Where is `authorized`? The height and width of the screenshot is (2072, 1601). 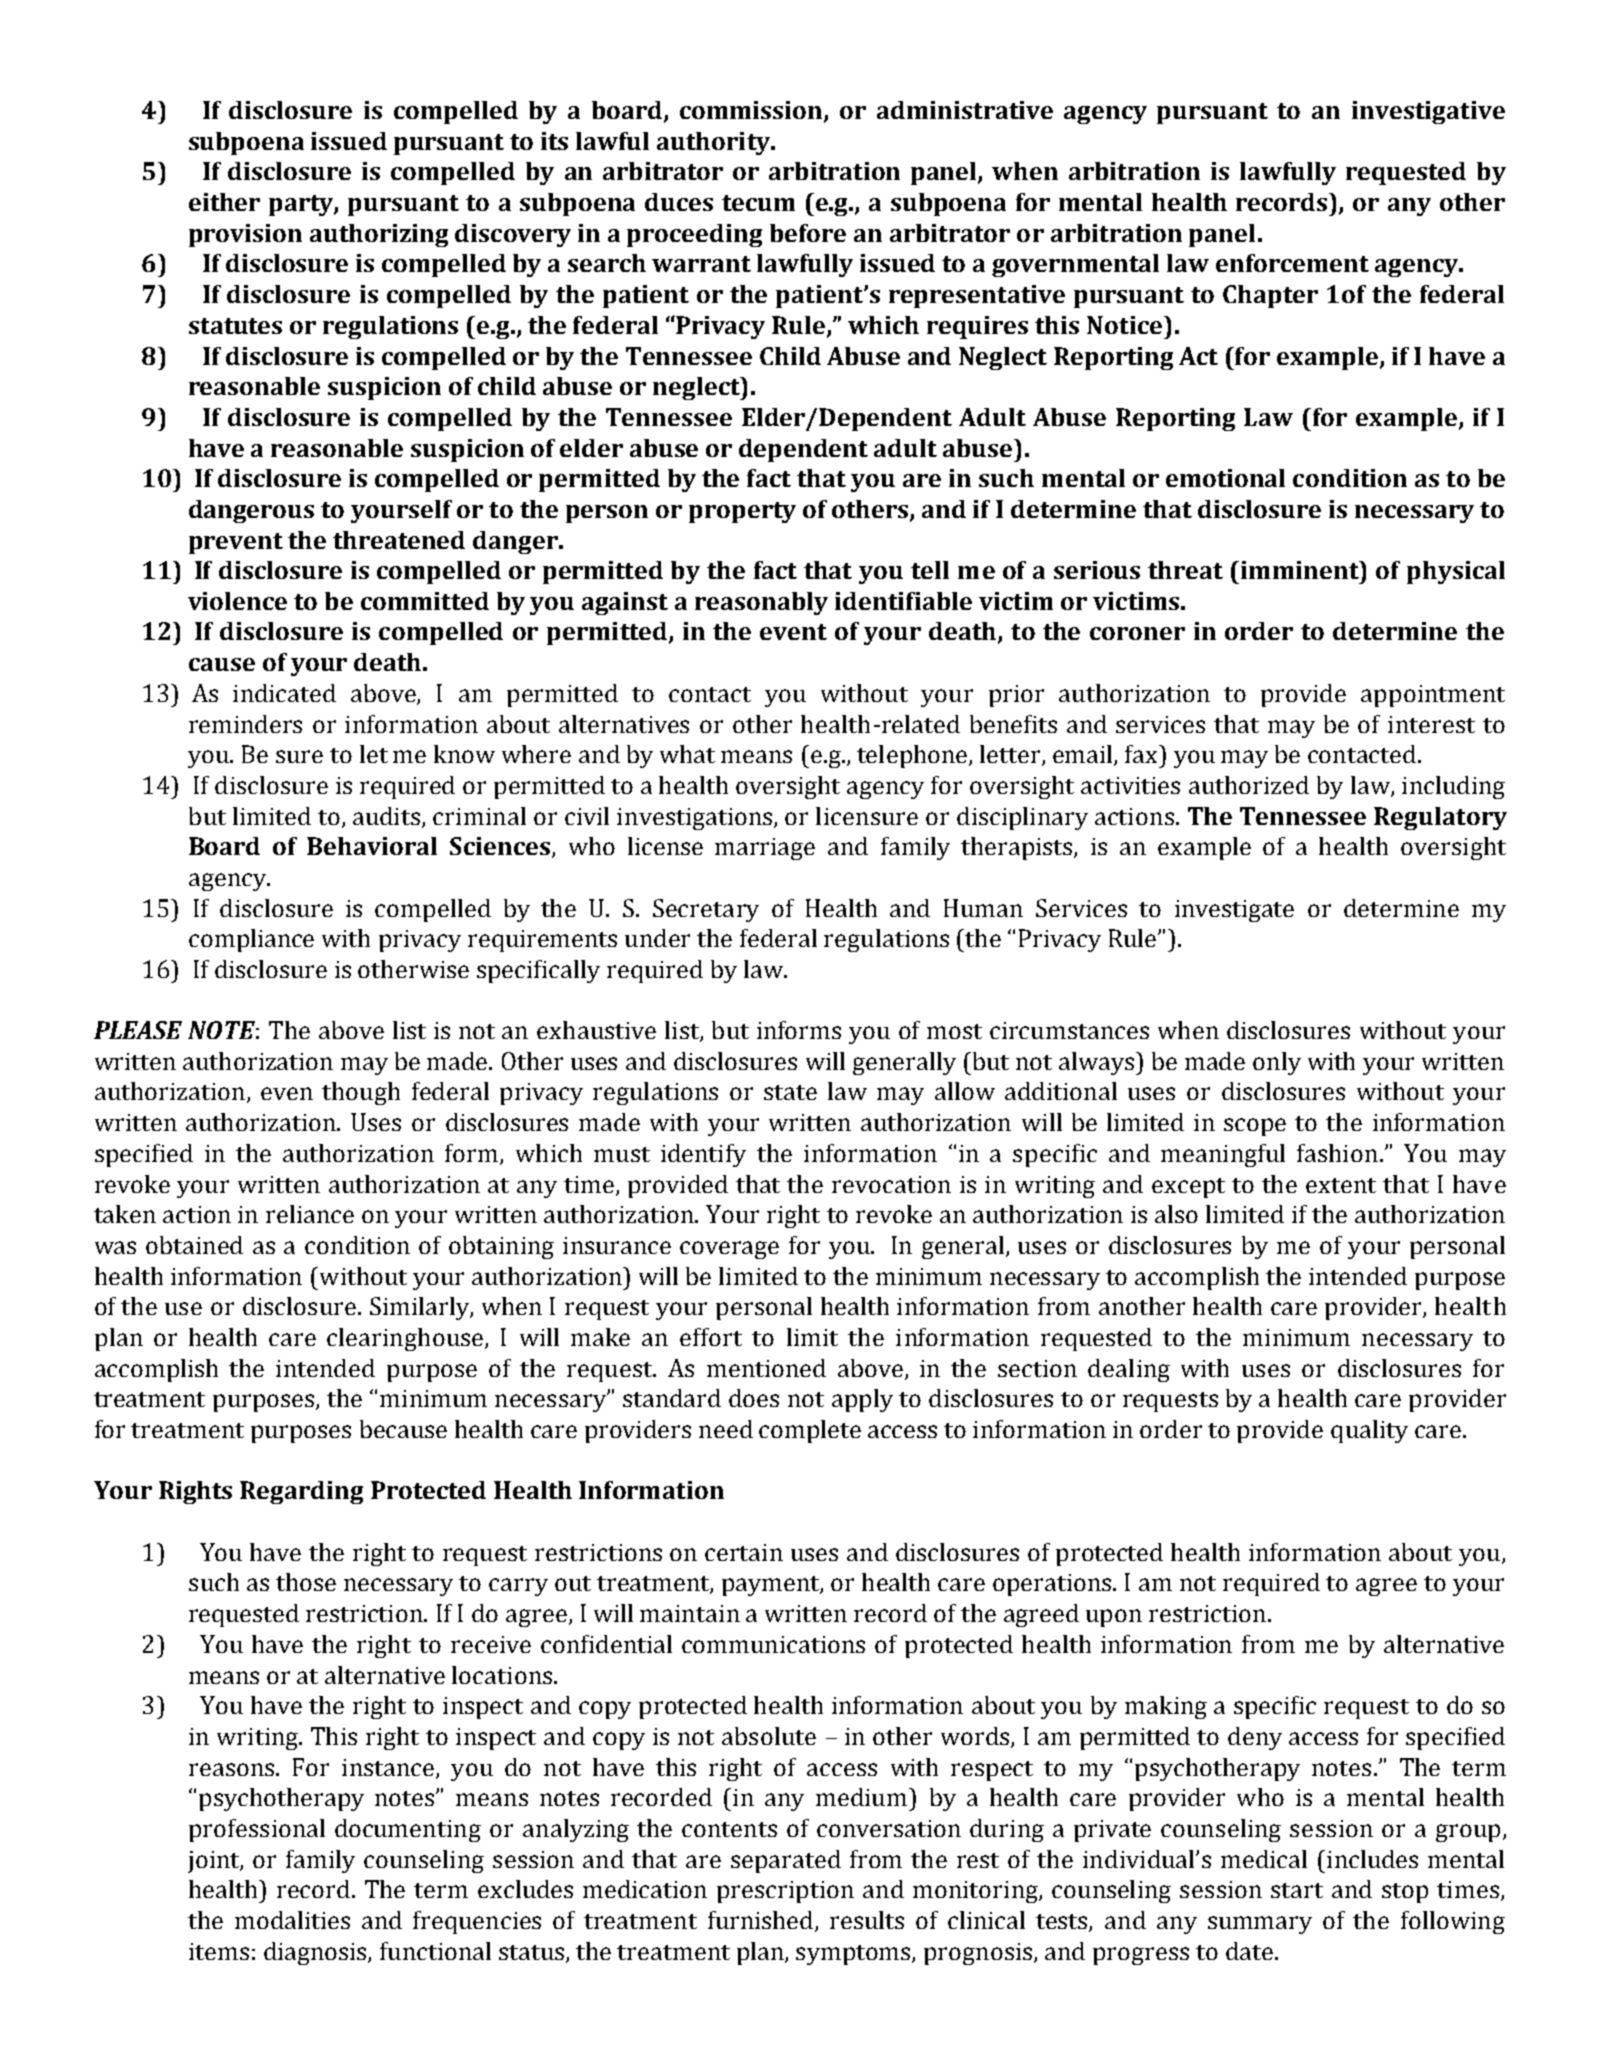 authorized is located at coordinates (1249, 785).
